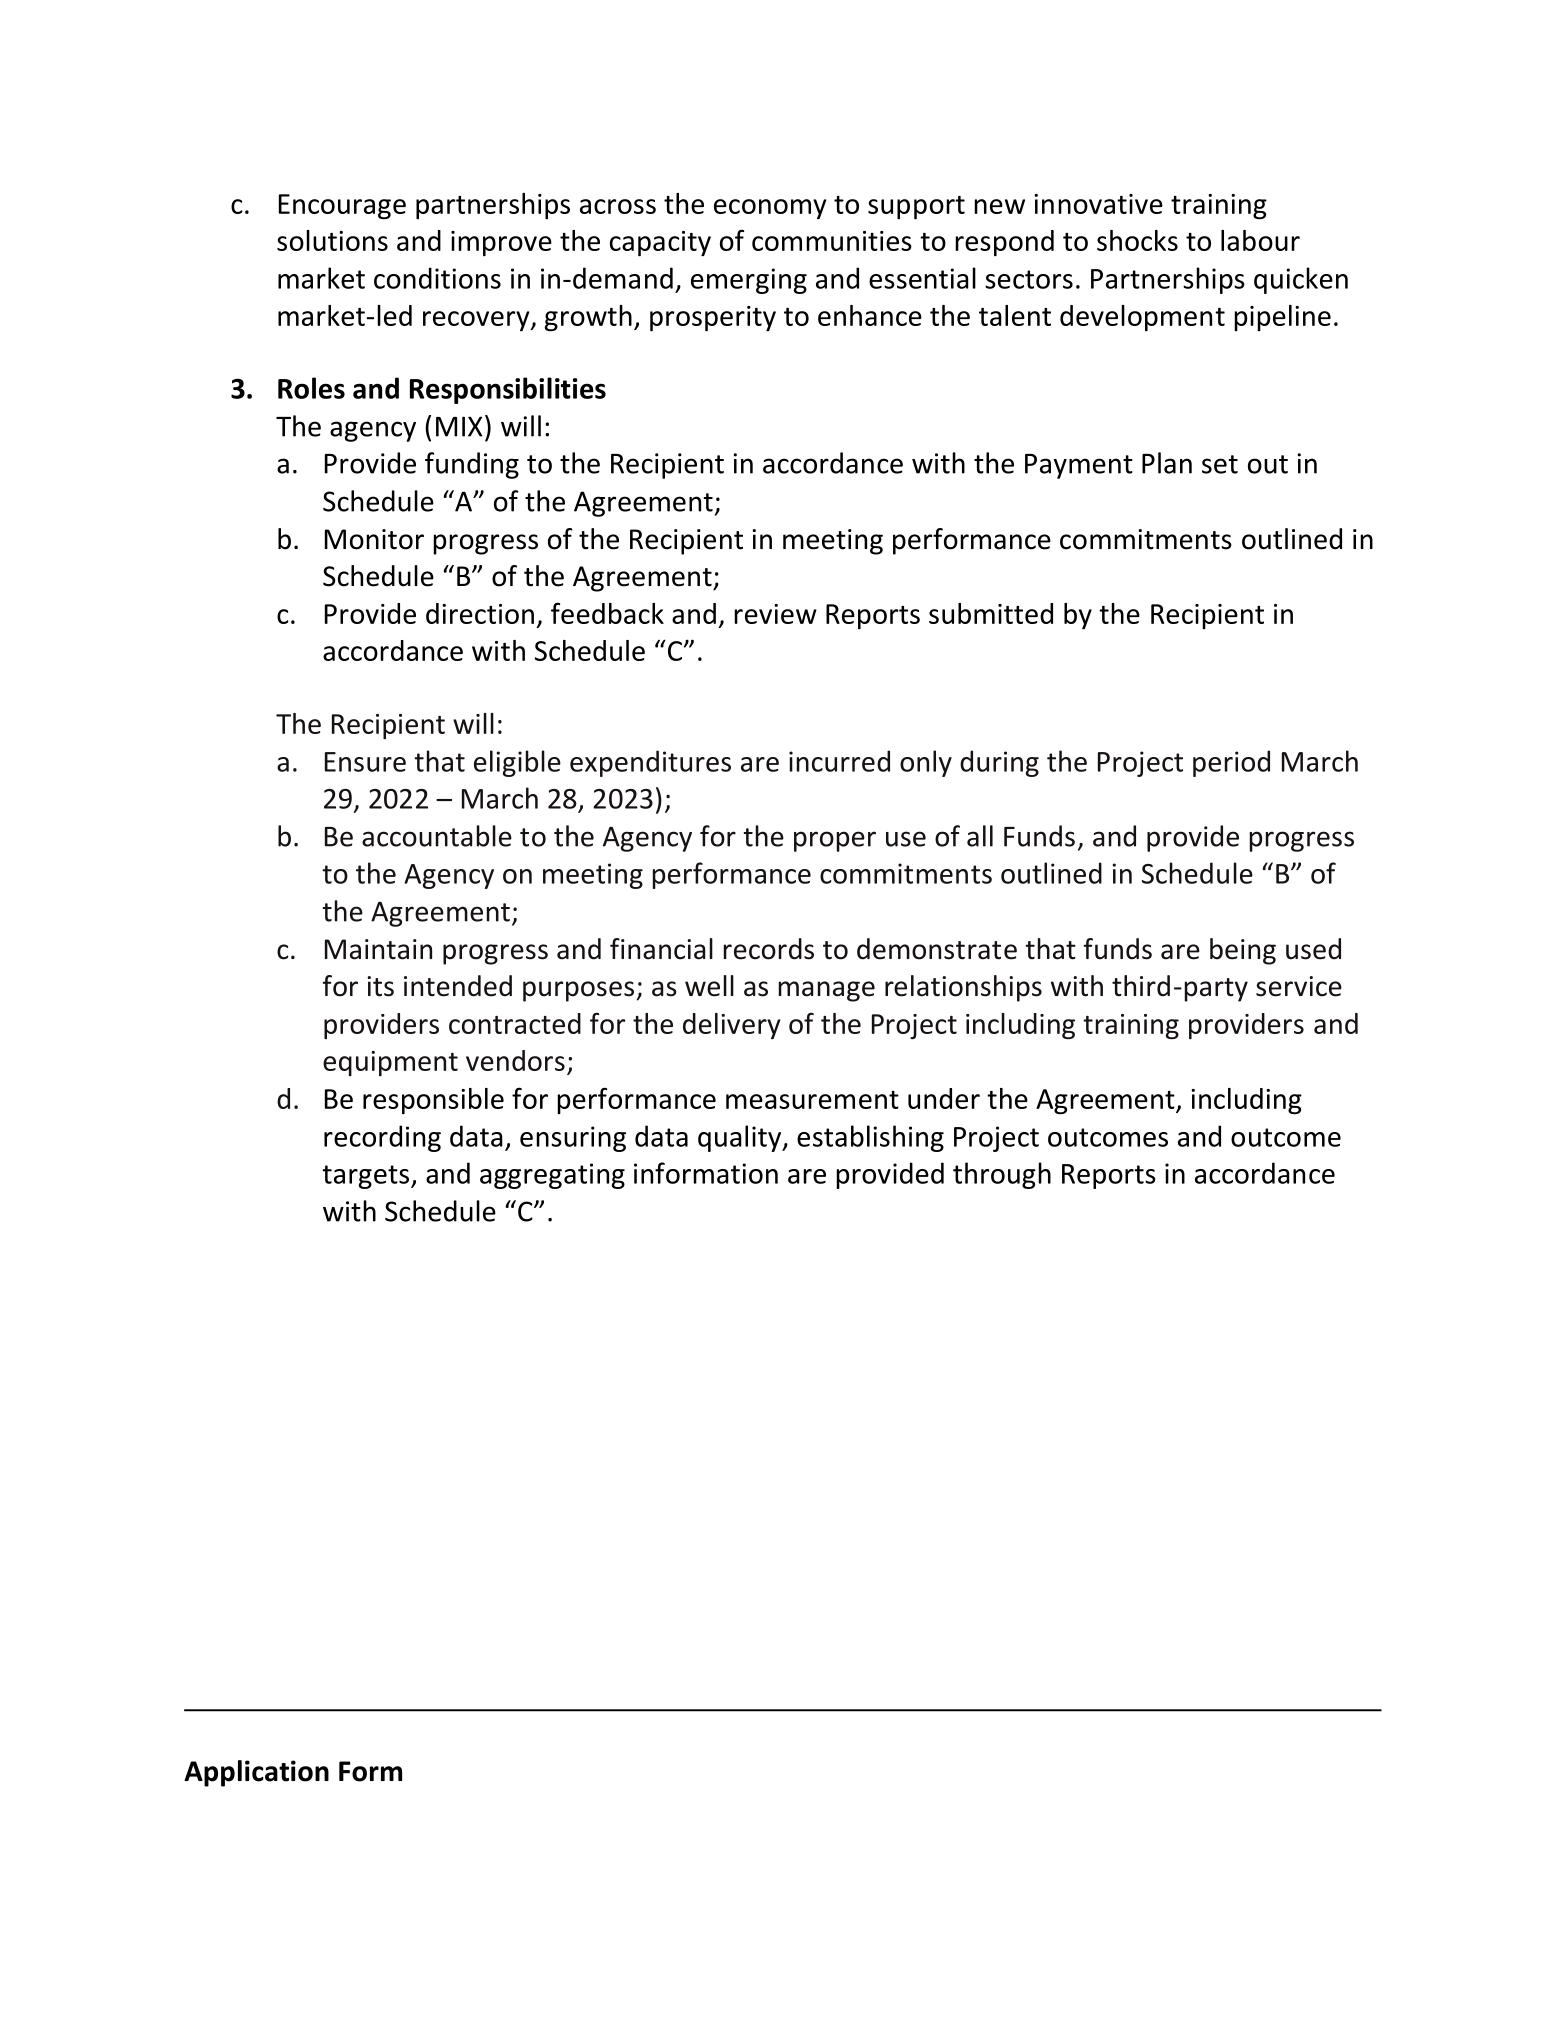 This screenshot has width=1565, height=2026. Describe the element at coordinates (832, 241) in the screenshot. I see `communities` at that location.
